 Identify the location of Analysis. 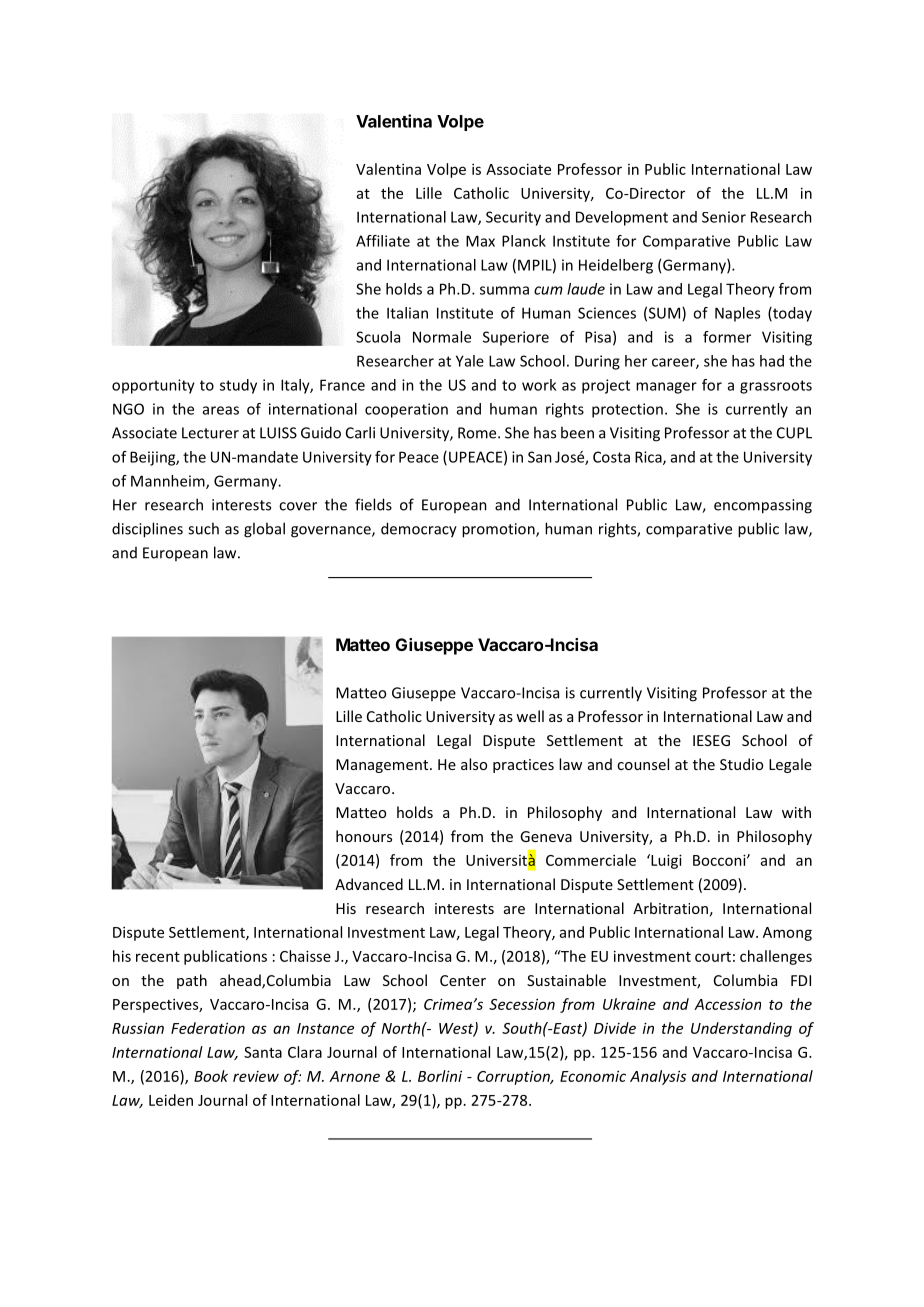
(658, 1077).
